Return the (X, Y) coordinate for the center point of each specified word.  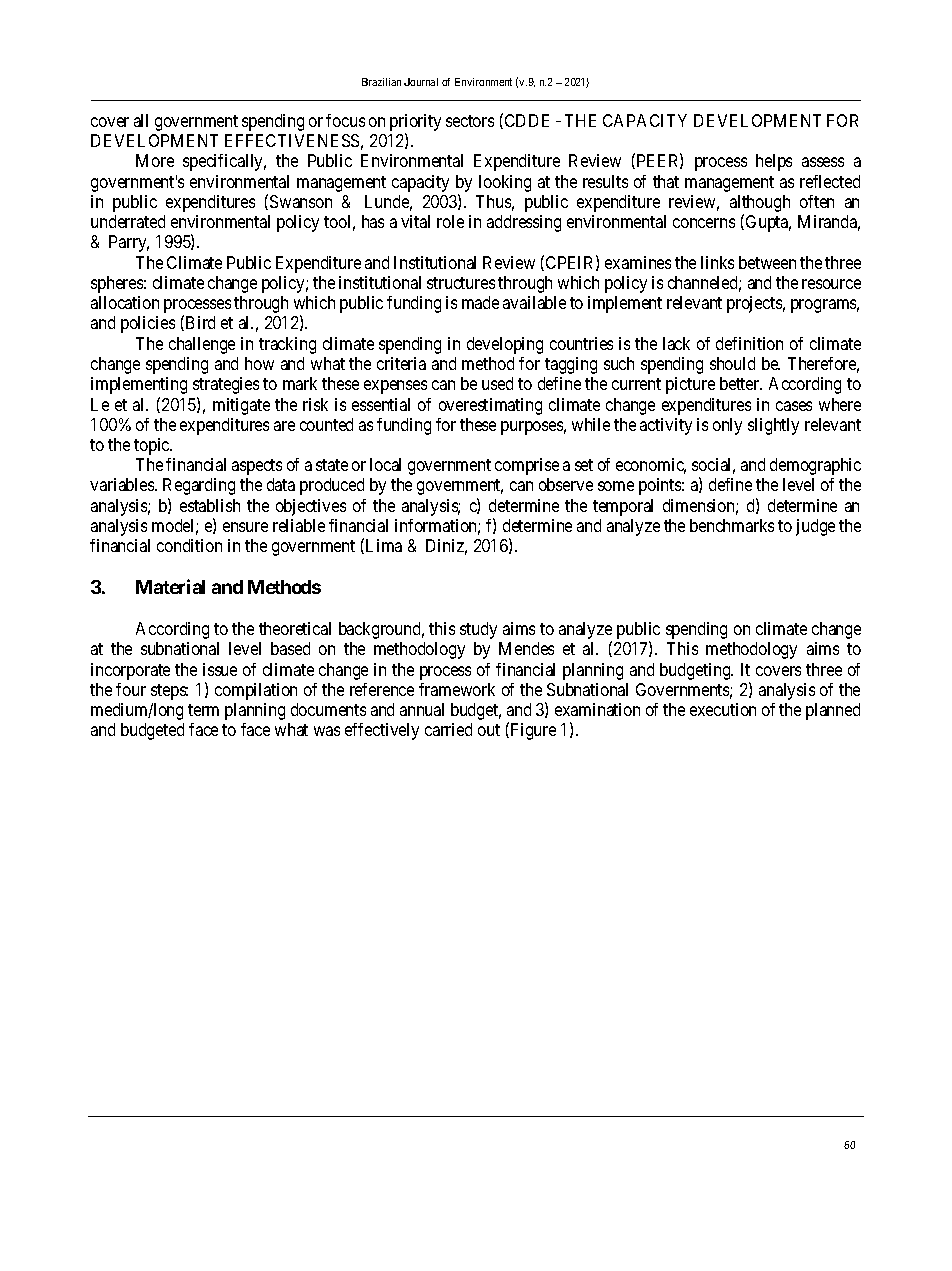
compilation (256, 691)
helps (774, 162)
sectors (470, 121)
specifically (224, 162)
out (489, 730)
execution (723, 709)
